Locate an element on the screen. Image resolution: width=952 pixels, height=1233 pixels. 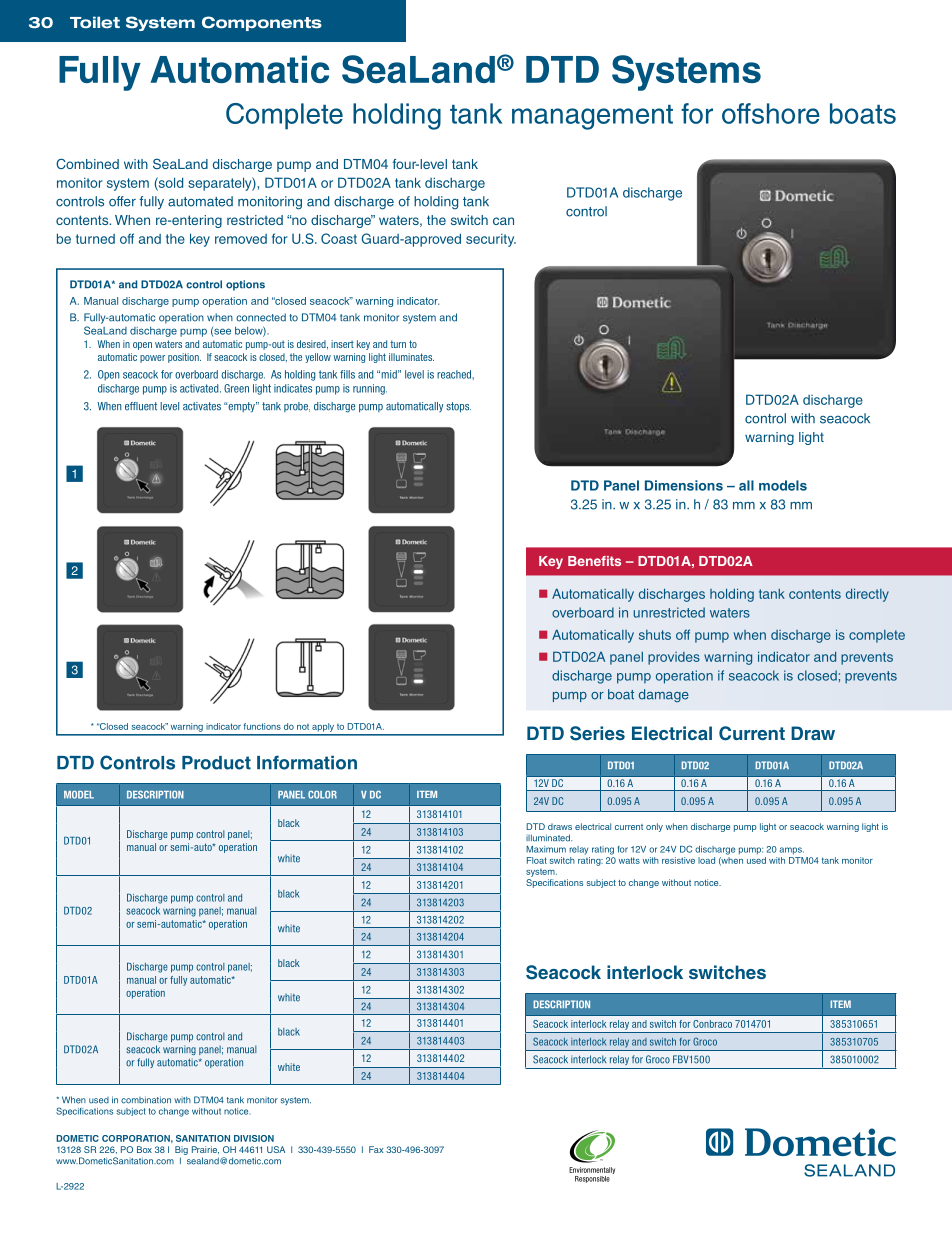
can is located at coordinates (503, 221).
